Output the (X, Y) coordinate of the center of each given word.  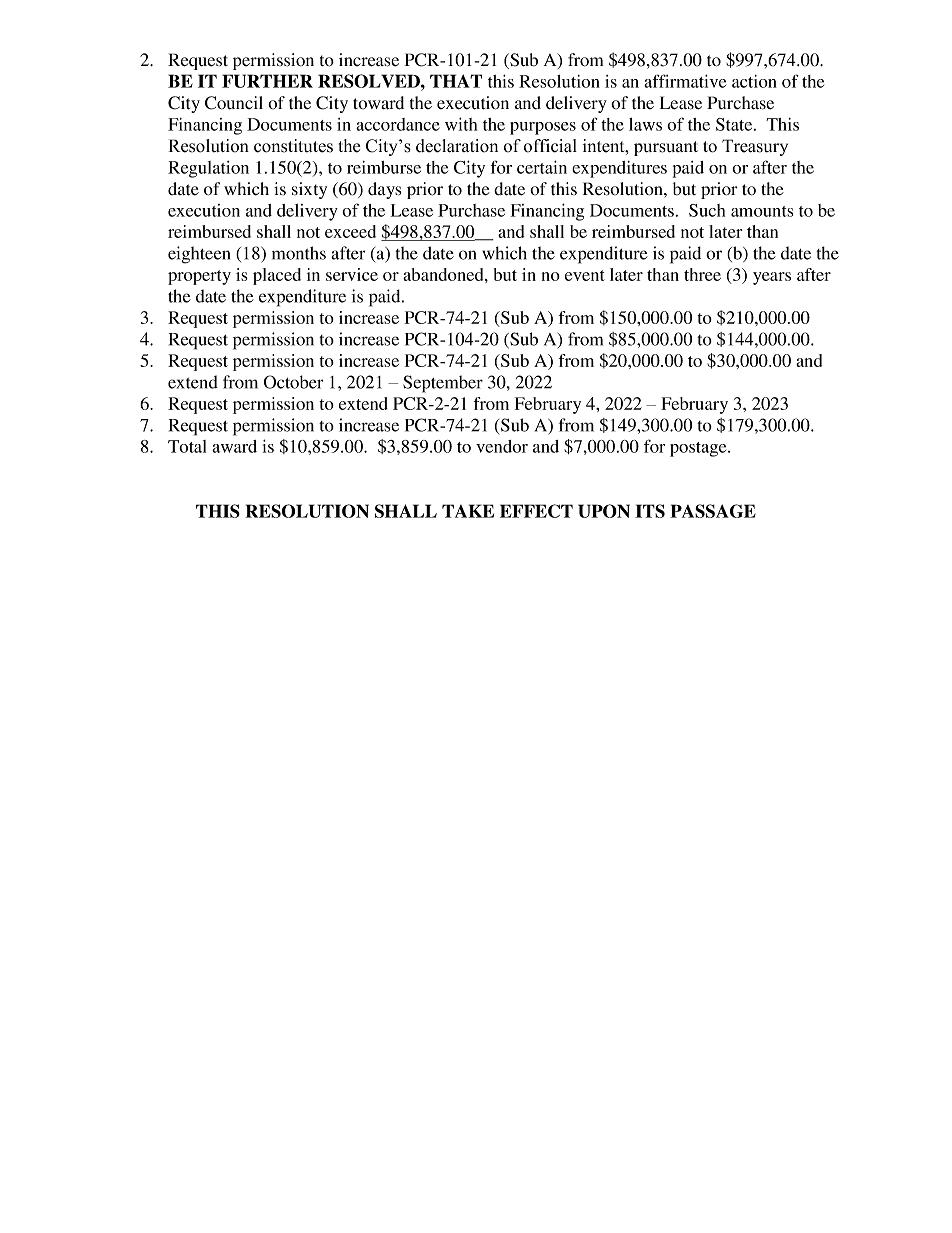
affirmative (685, 81)
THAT (456, 81)
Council (234, 103)
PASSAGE (713, 511)
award (234, 446)
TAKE (468, 511)
